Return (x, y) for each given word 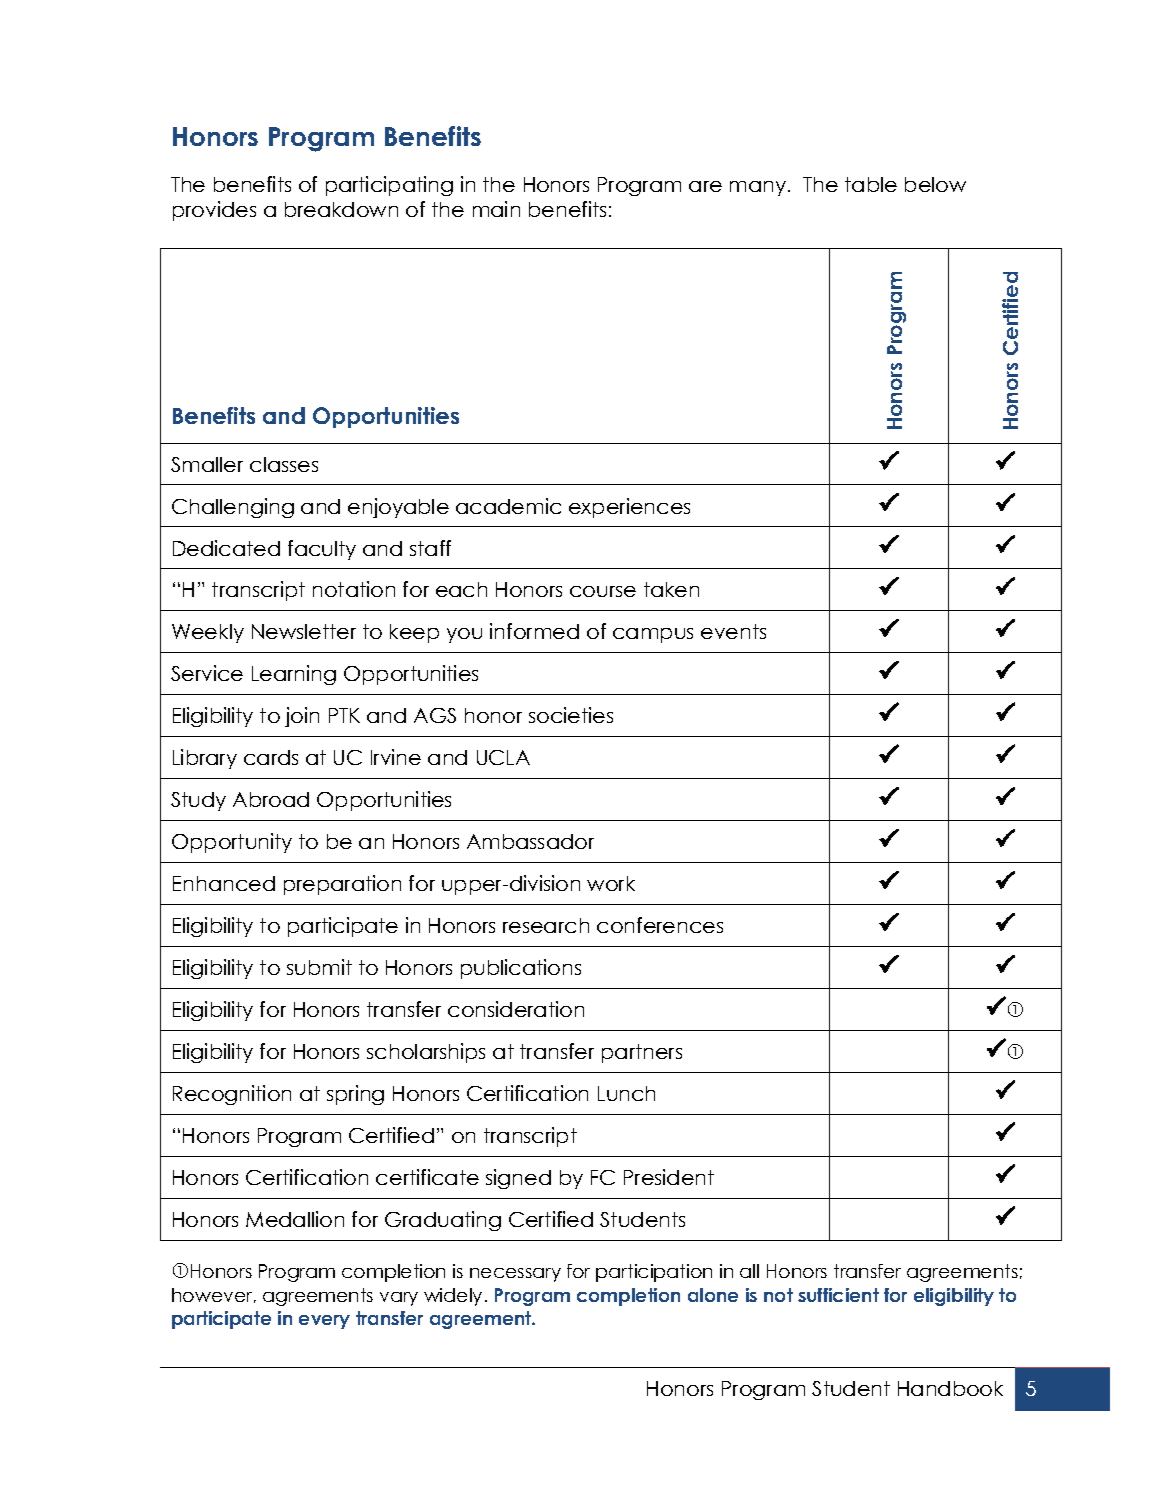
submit (319, 967)
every (324, 1322)
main (496, 209)
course (603, 591)
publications (521, 969)
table (871, 184)
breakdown (341, 209)
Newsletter (304, 631)
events (733, 631)
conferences (660, 925)
